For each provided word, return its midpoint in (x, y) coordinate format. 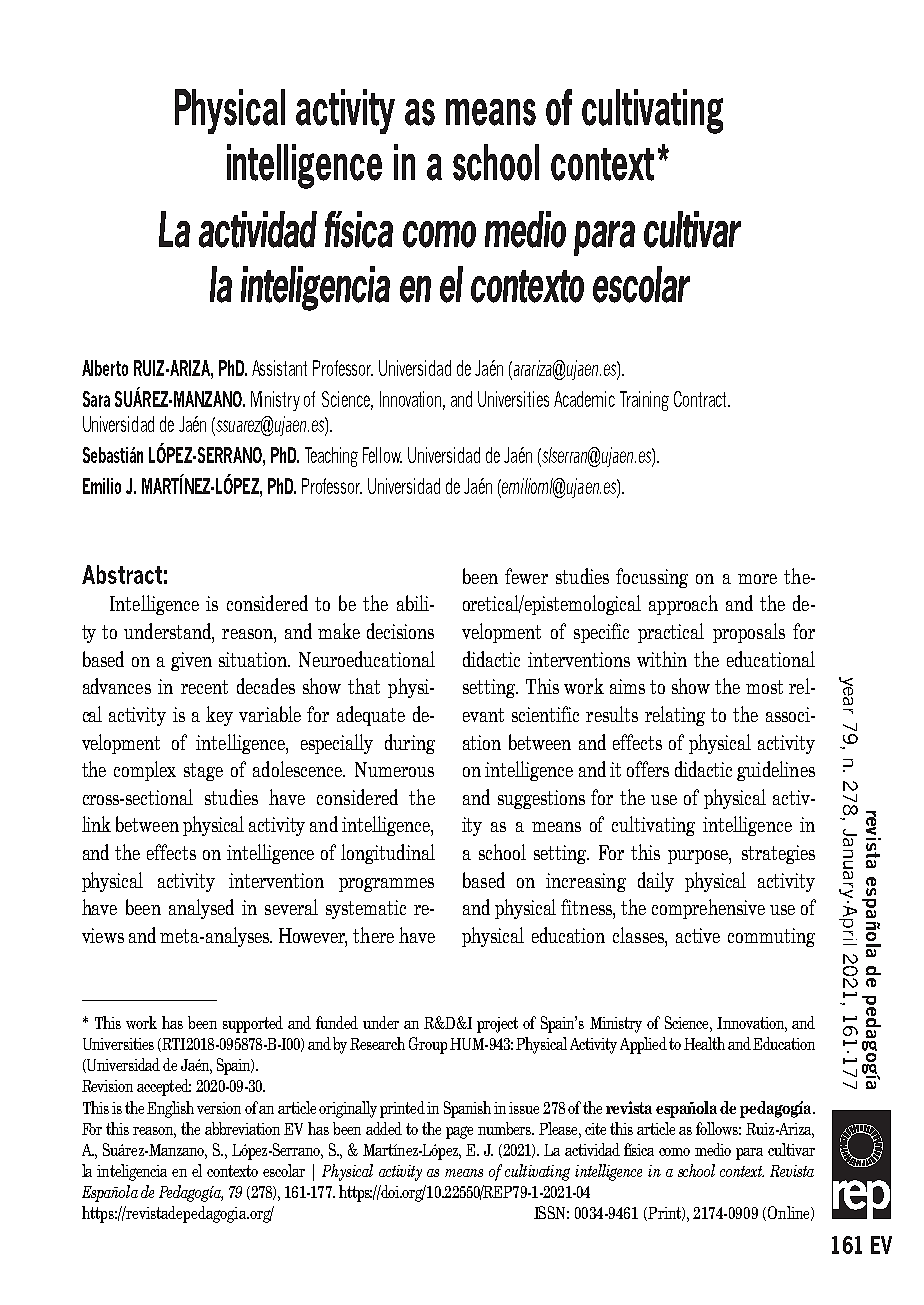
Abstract (122, 574)
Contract (701, 399)
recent (204, 687)
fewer (526, 576)
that (364, 686)
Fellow (382, 455)
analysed (201, 909)
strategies (778, 854)
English (170, 1109)
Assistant (279, 368)
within (662, 659)
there (373, 935)
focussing (652, 578)
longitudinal (388, 854)
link (96, 824)
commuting (771, 937)
